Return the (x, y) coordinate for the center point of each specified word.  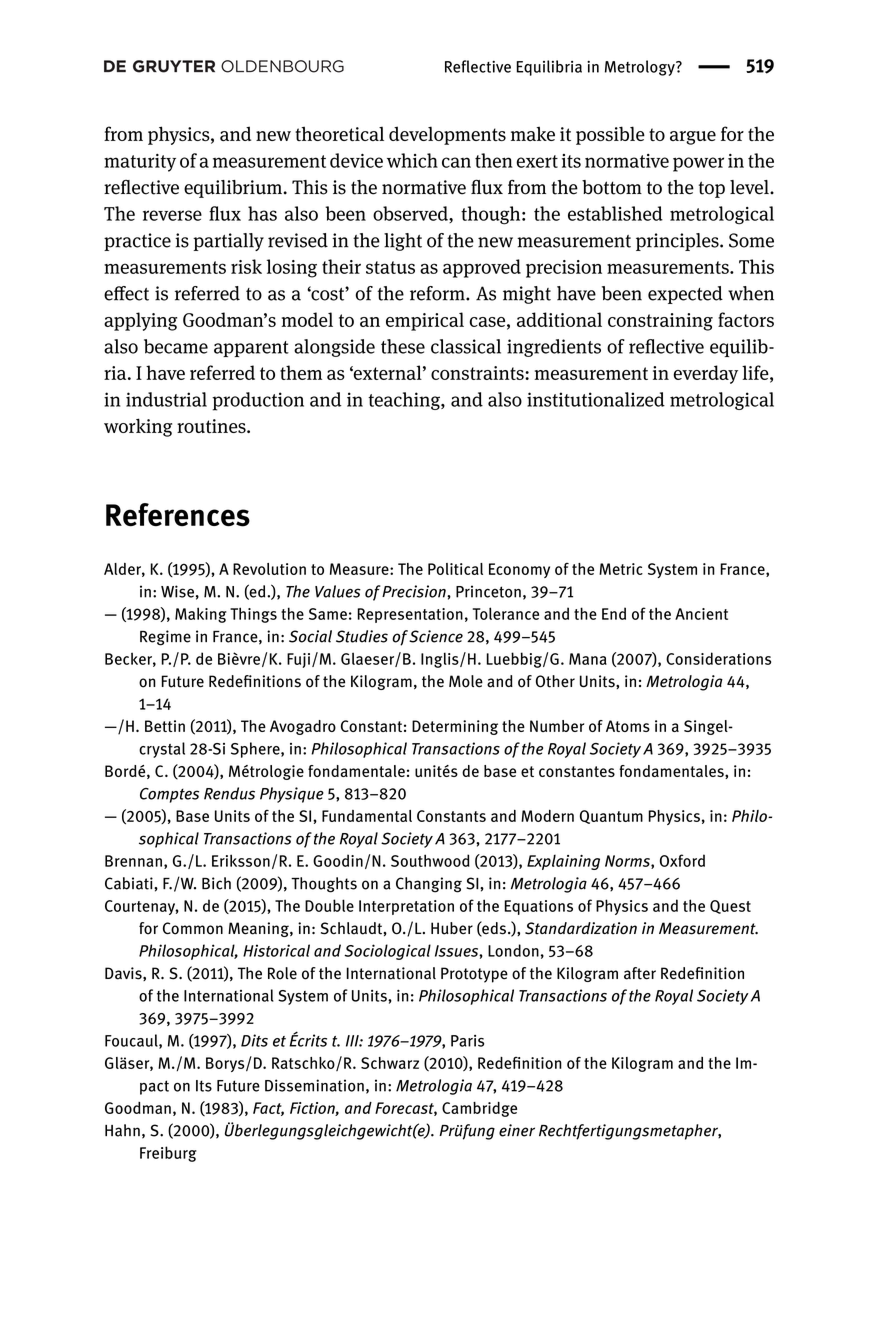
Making (201, 615)
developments (447, 135)
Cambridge (479, 1109)
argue (693, 138)
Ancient (701, 614)
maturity (140, 163)
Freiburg (168, 1154)
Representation (410, 615)
